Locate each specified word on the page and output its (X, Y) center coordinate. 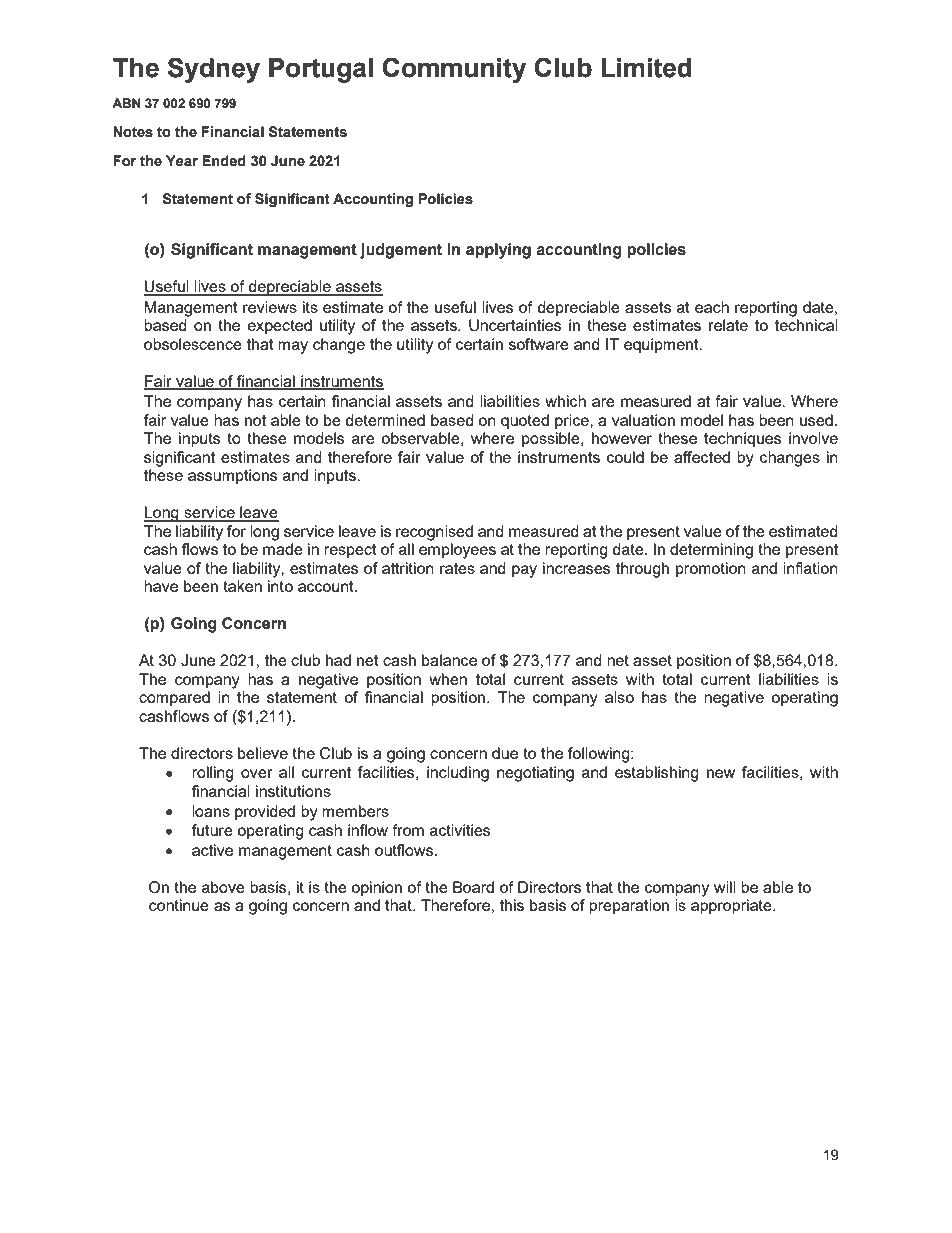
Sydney (214, 70)
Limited (646, 68)
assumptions (232, 477)
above (223, 887)
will (725, 887)
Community (454, 70)
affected (702, 457)
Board (473, 887)
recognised (434, 533)
